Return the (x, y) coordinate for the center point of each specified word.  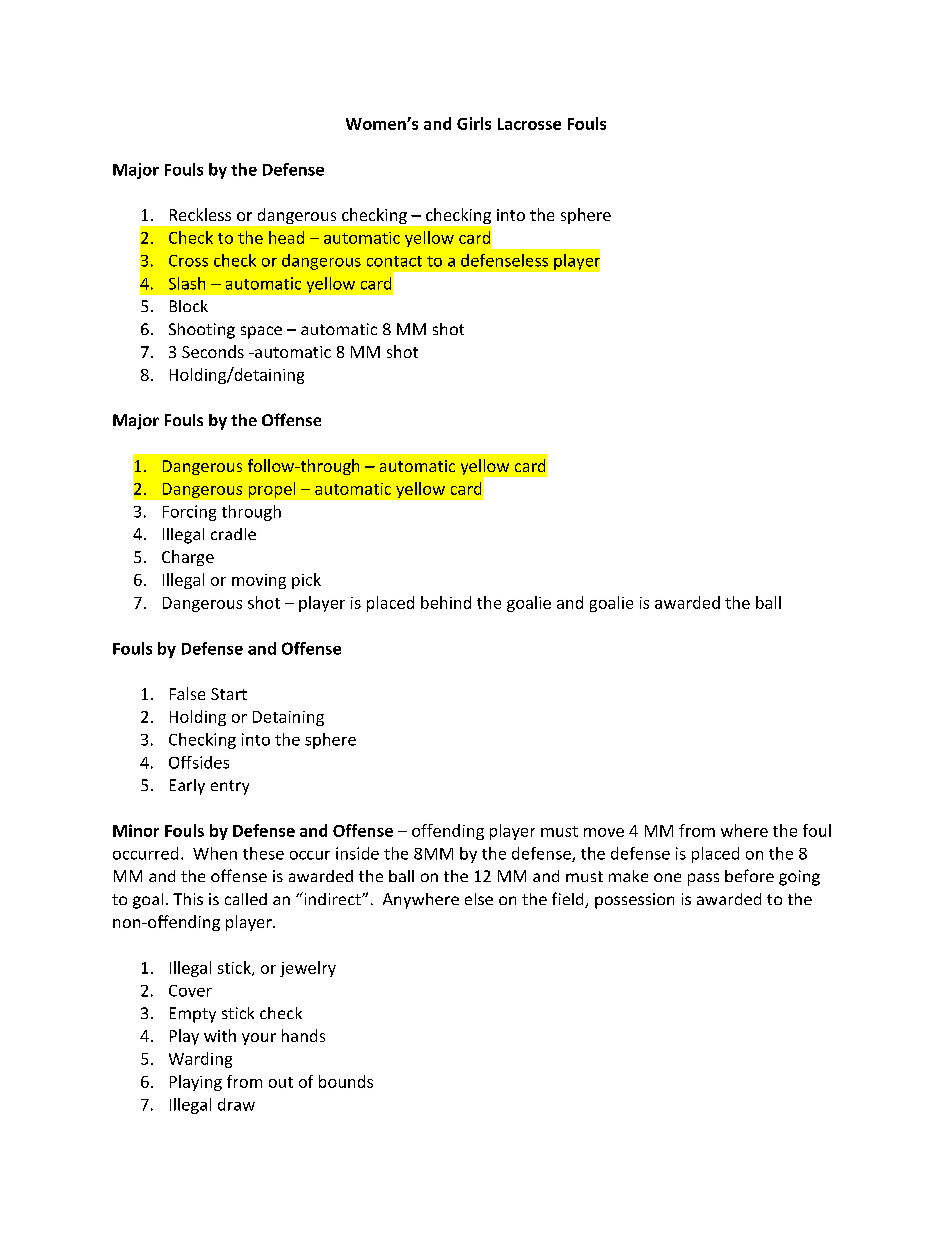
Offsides (199, 762)
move (604, 832)
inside (357, 853)
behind (446, 602)
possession (634, 901)
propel (272, 490)
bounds (346, 1081)
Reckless (200, 214)
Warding (200, 1060)
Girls (474, 123)
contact (394, 261)
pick (306, 581)
